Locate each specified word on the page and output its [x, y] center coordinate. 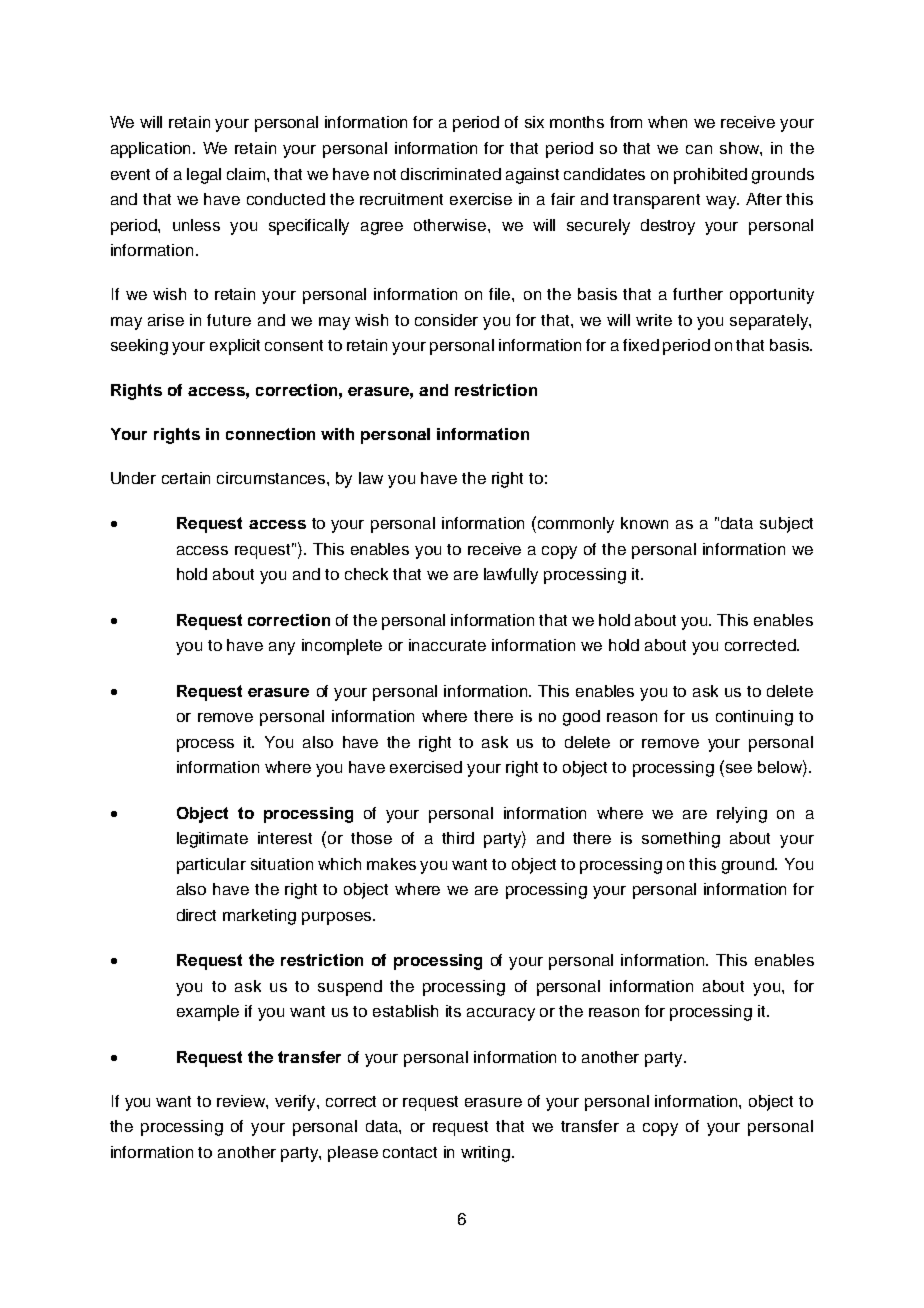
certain [186, 478]
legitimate [212, 840]
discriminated [451, 174]
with [337, 434]
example [208, 1013]
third [458, 838]
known [644, 523]
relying [742, 815]
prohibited [710, 176]
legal [204, 176]
